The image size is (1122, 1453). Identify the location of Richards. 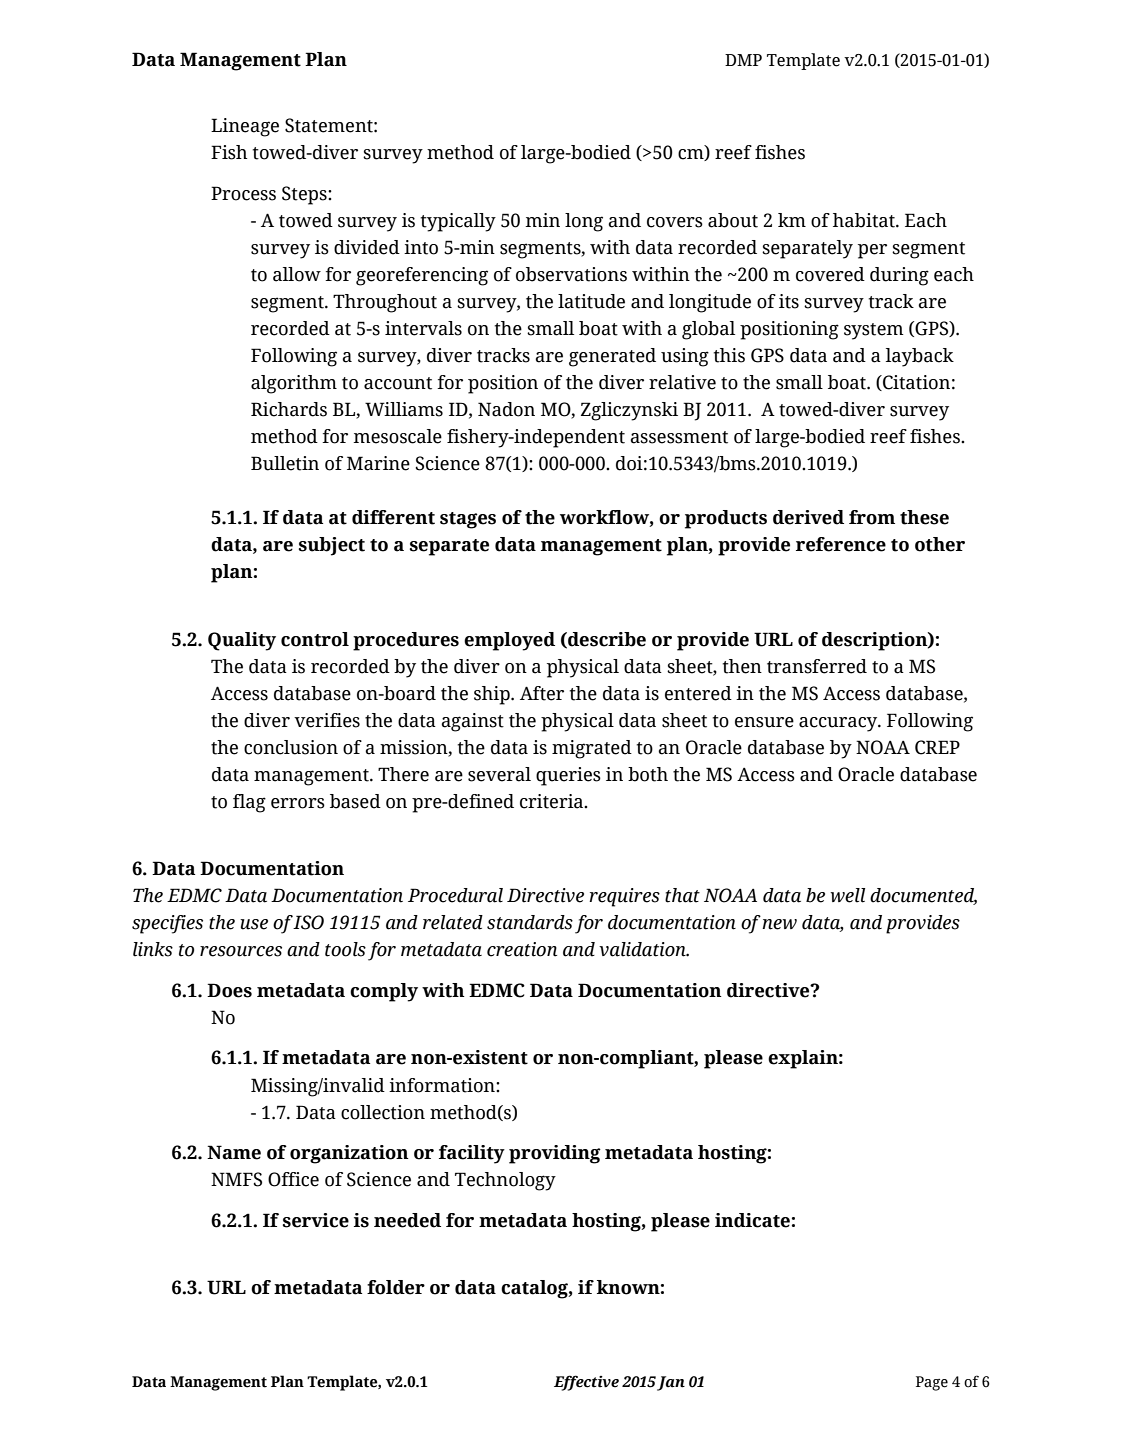
(289, 409).
